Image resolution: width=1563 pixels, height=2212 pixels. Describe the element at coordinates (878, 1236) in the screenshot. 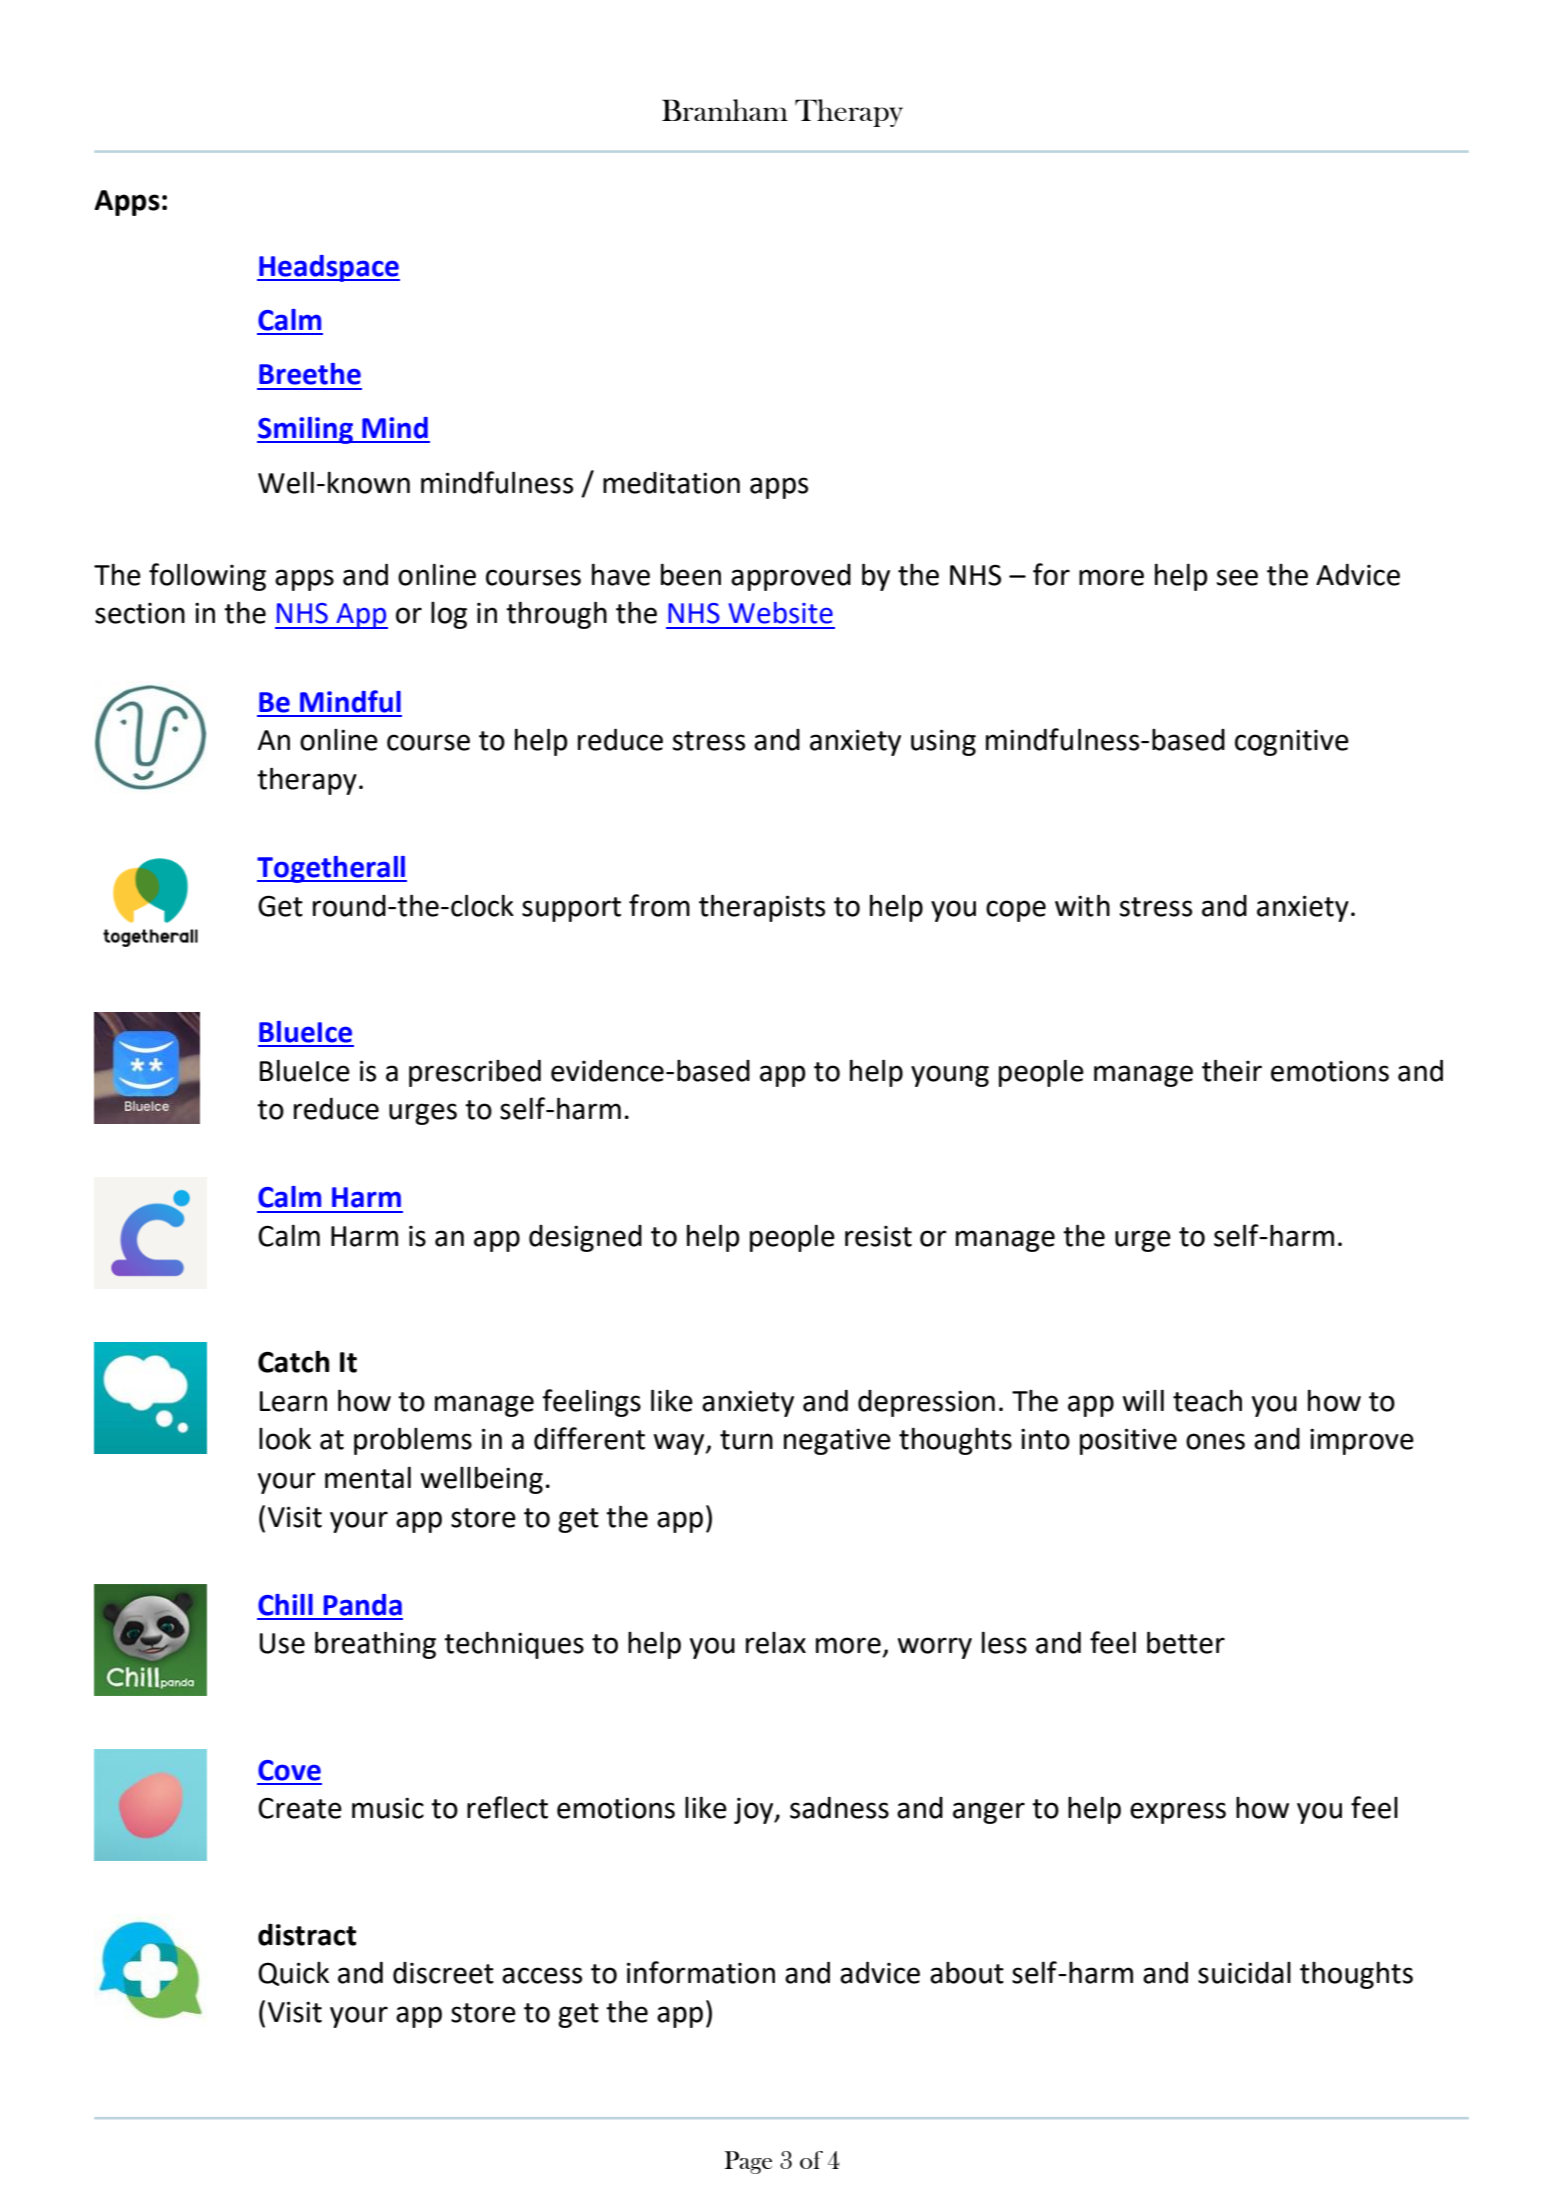

I see `resist` at that location.
